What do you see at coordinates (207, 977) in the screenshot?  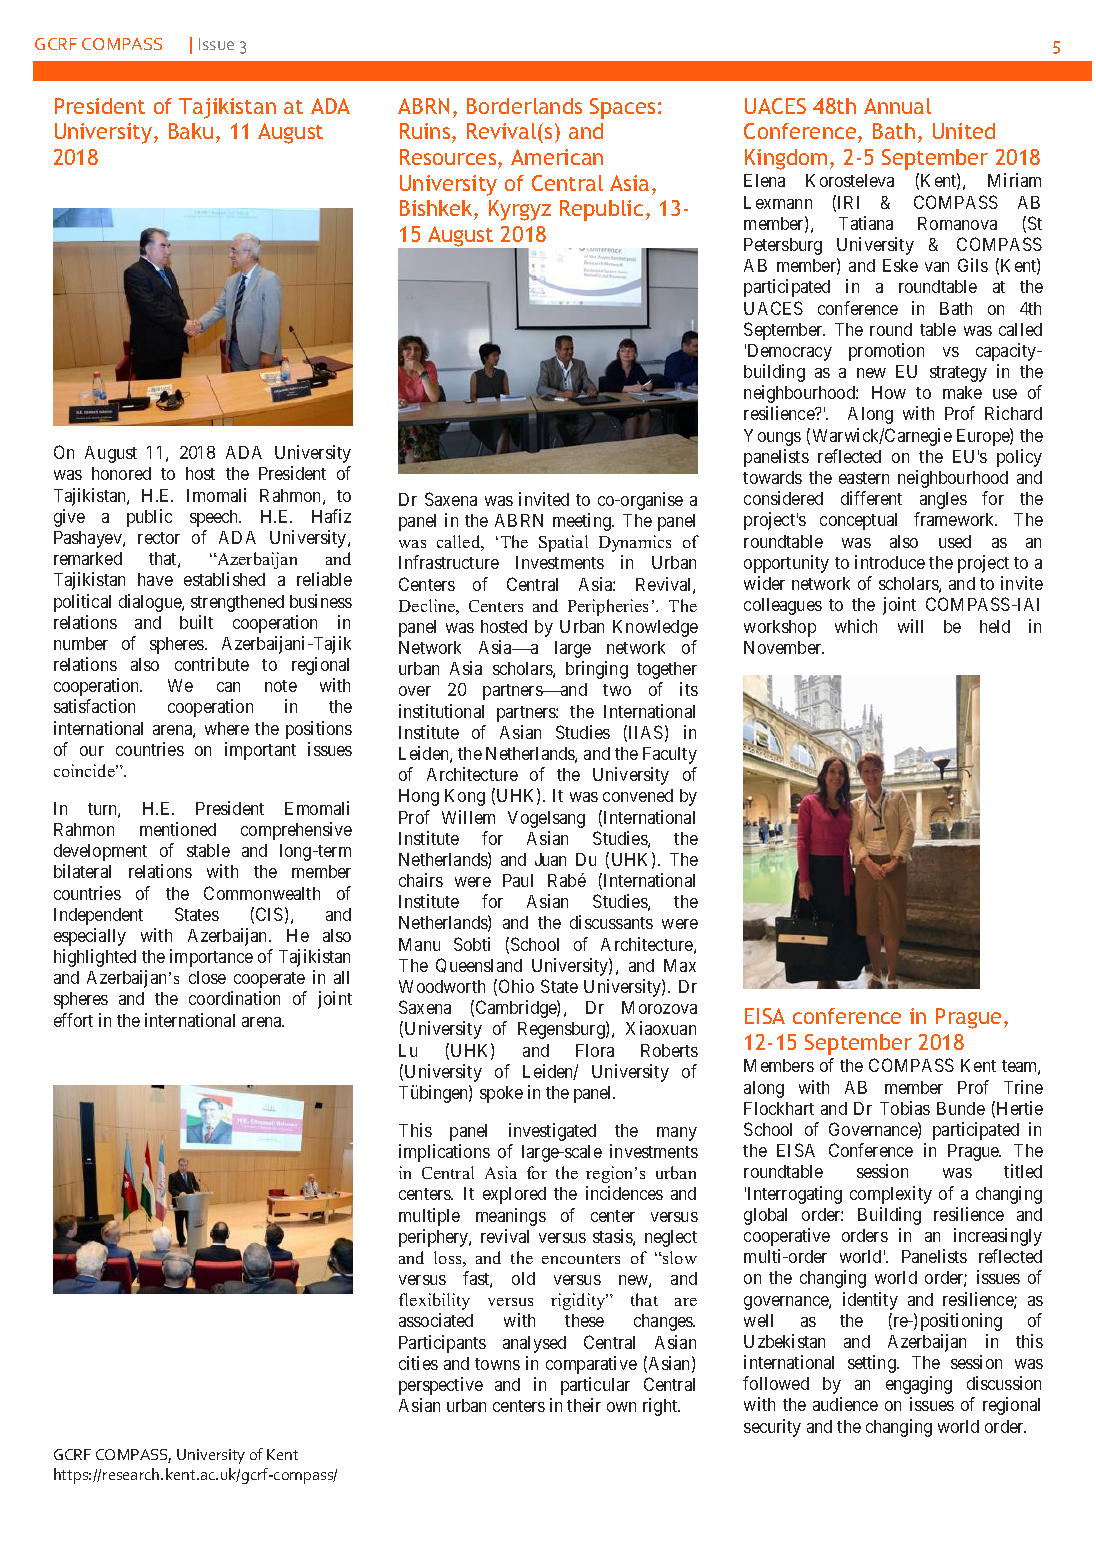 I see `close` at bounding box center [207, 977].
